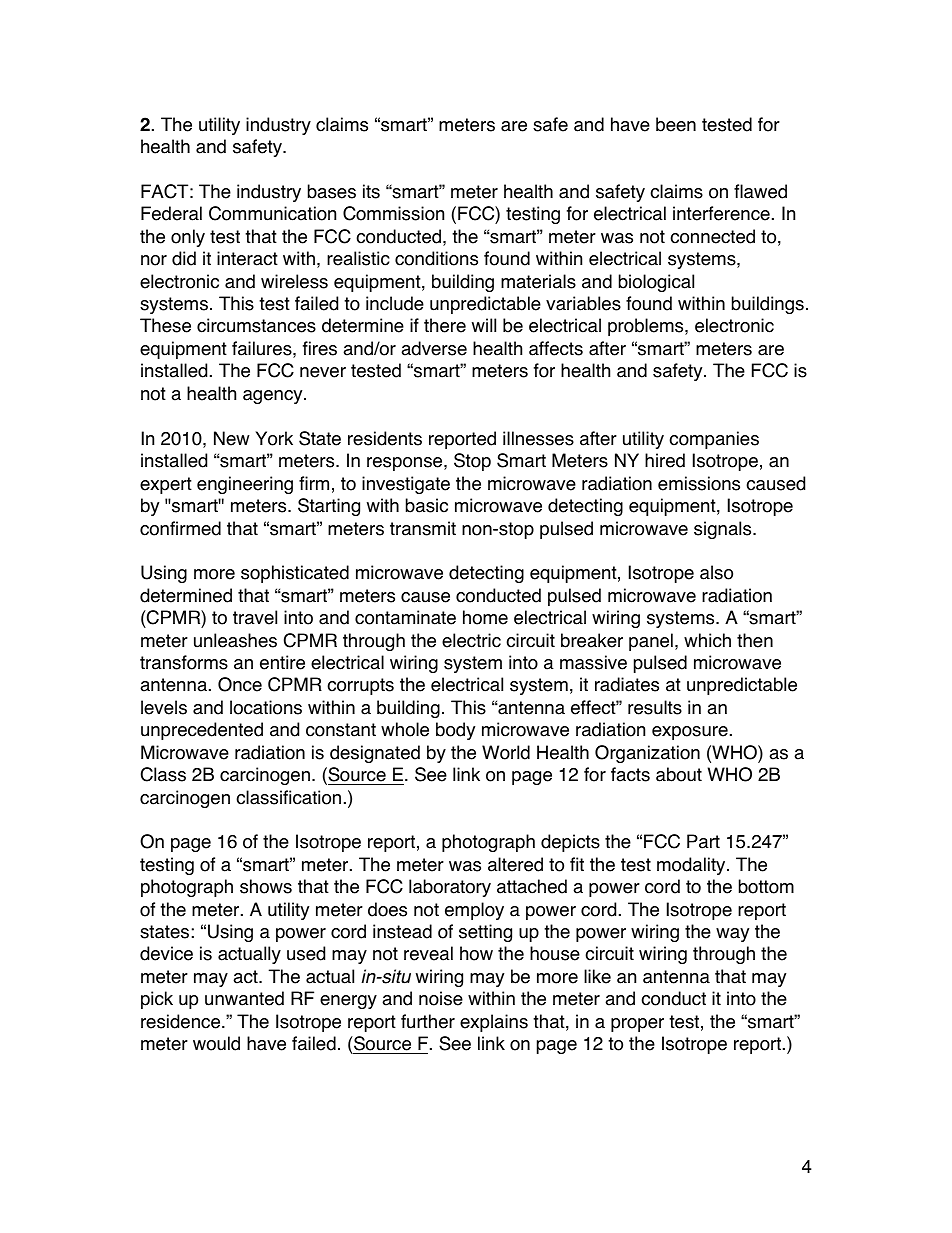  What do you see at coordinates (272, 213) in the screenshot?
I see `Communication` at bounding box center [272, 213].
